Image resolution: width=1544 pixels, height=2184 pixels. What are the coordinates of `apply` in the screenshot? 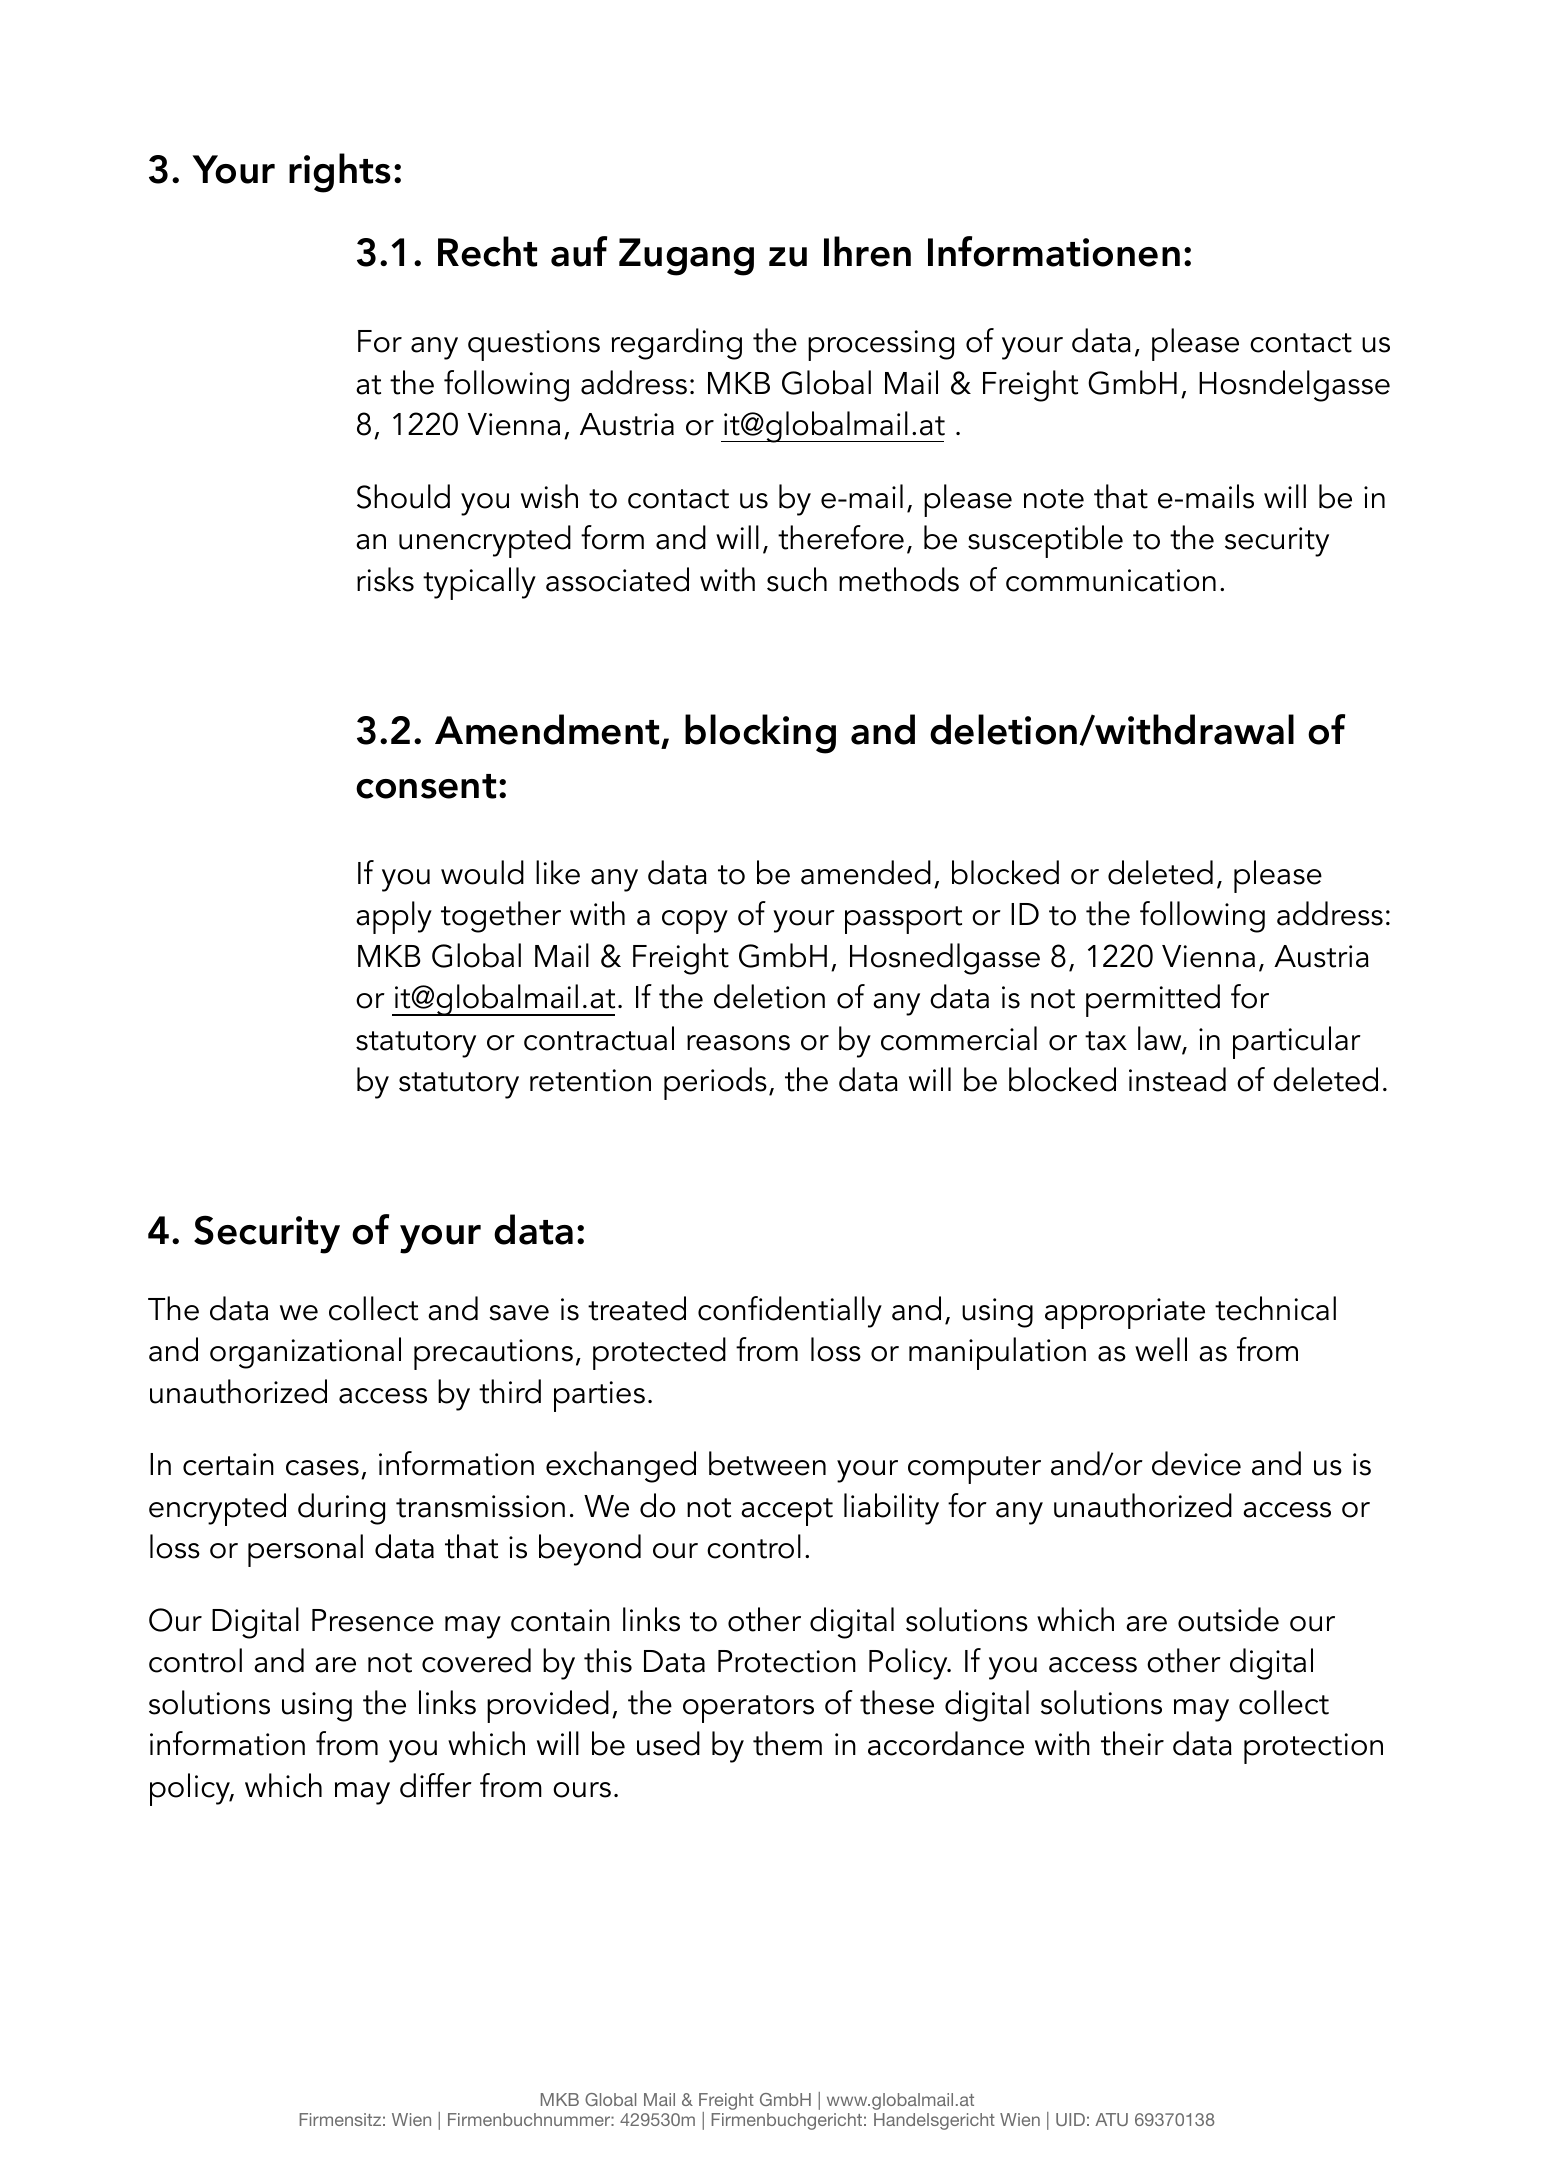 It's located at (394, 917).
